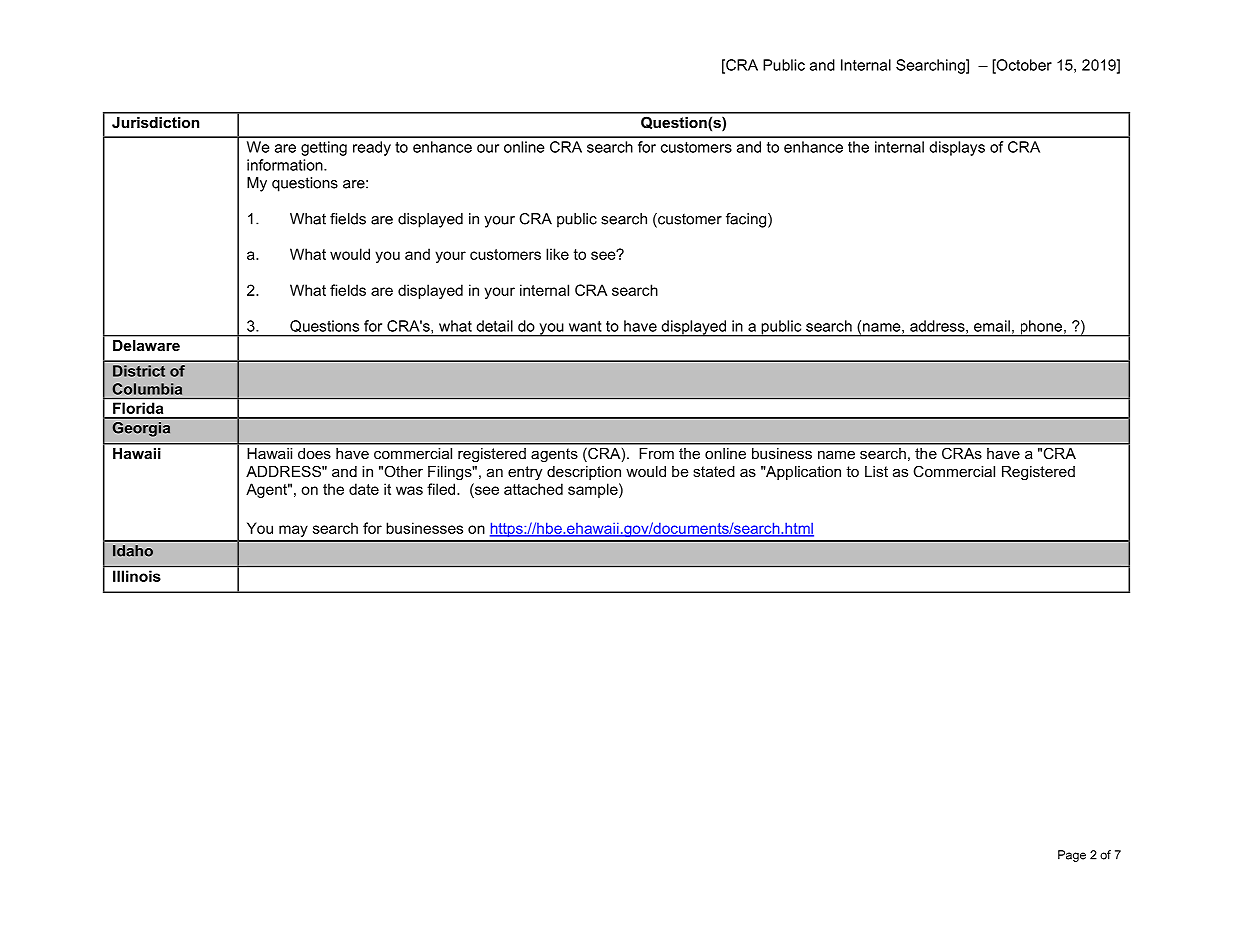  Describe the element at coordinates (747, 220) in the page. I see `facing` at that location.
